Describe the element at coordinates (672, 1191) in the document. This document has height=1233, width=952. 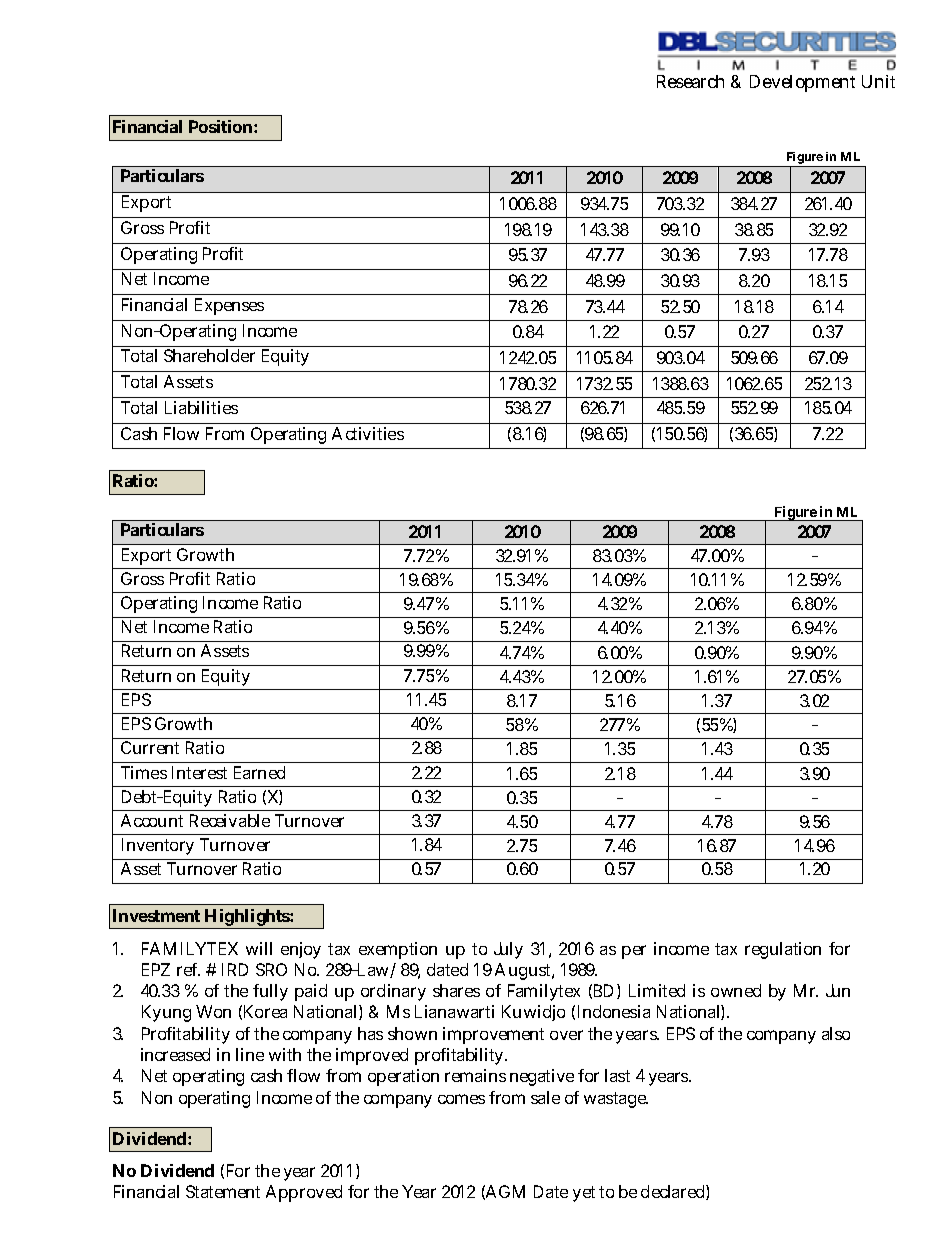
I see `declared` at that location.
